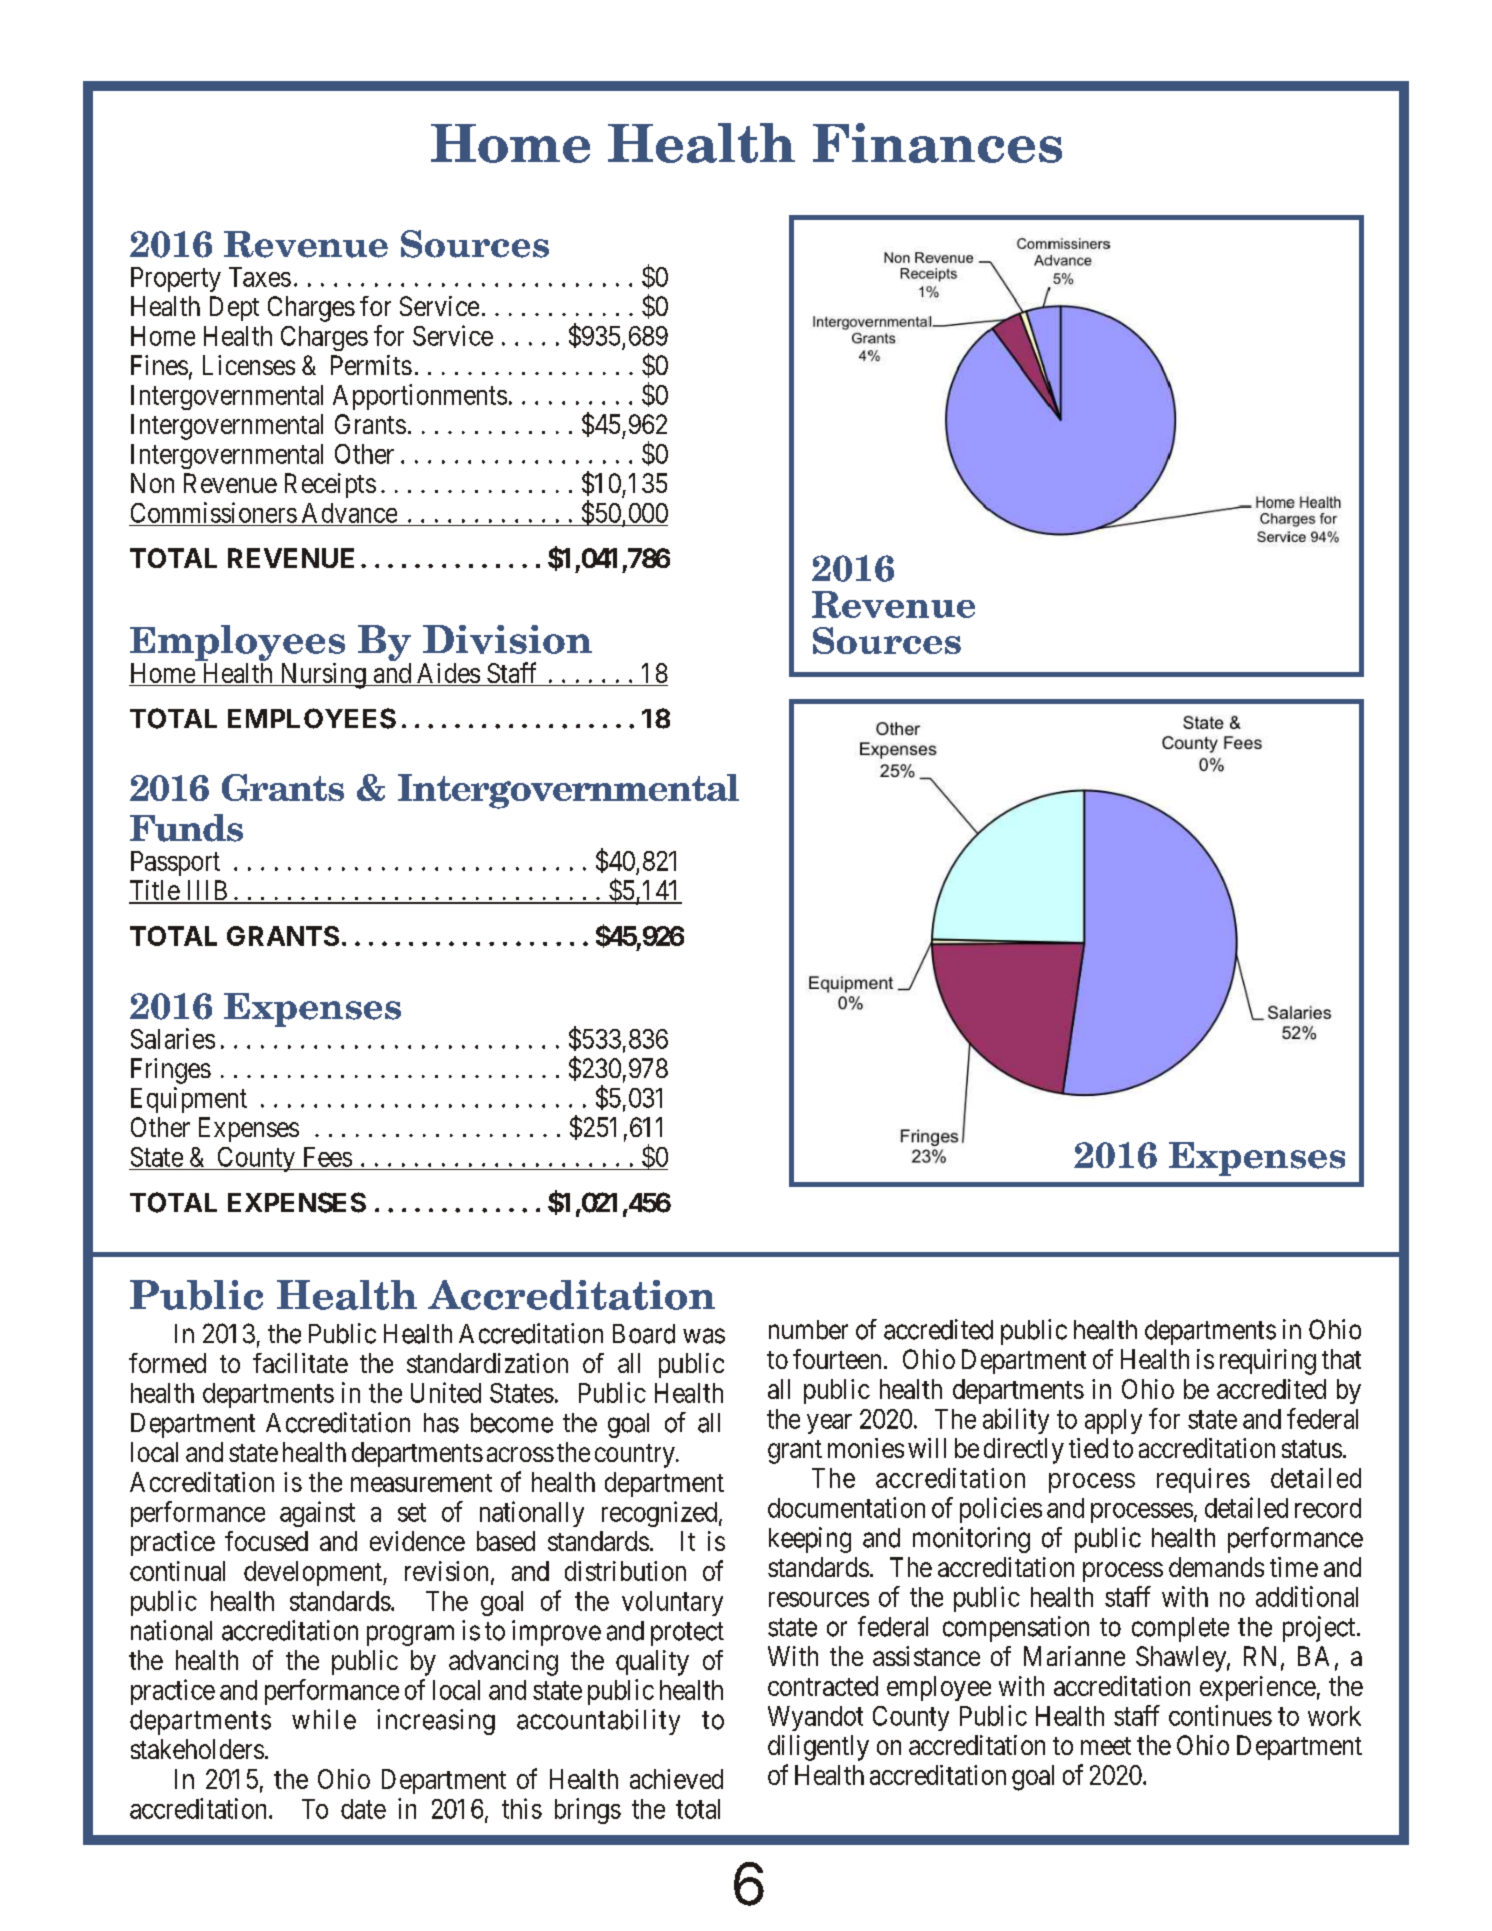 The image size is (1492, 1931). Describe the element at coordinates (1268, 1362) in the screenshot. I see `requiring` at that location.
